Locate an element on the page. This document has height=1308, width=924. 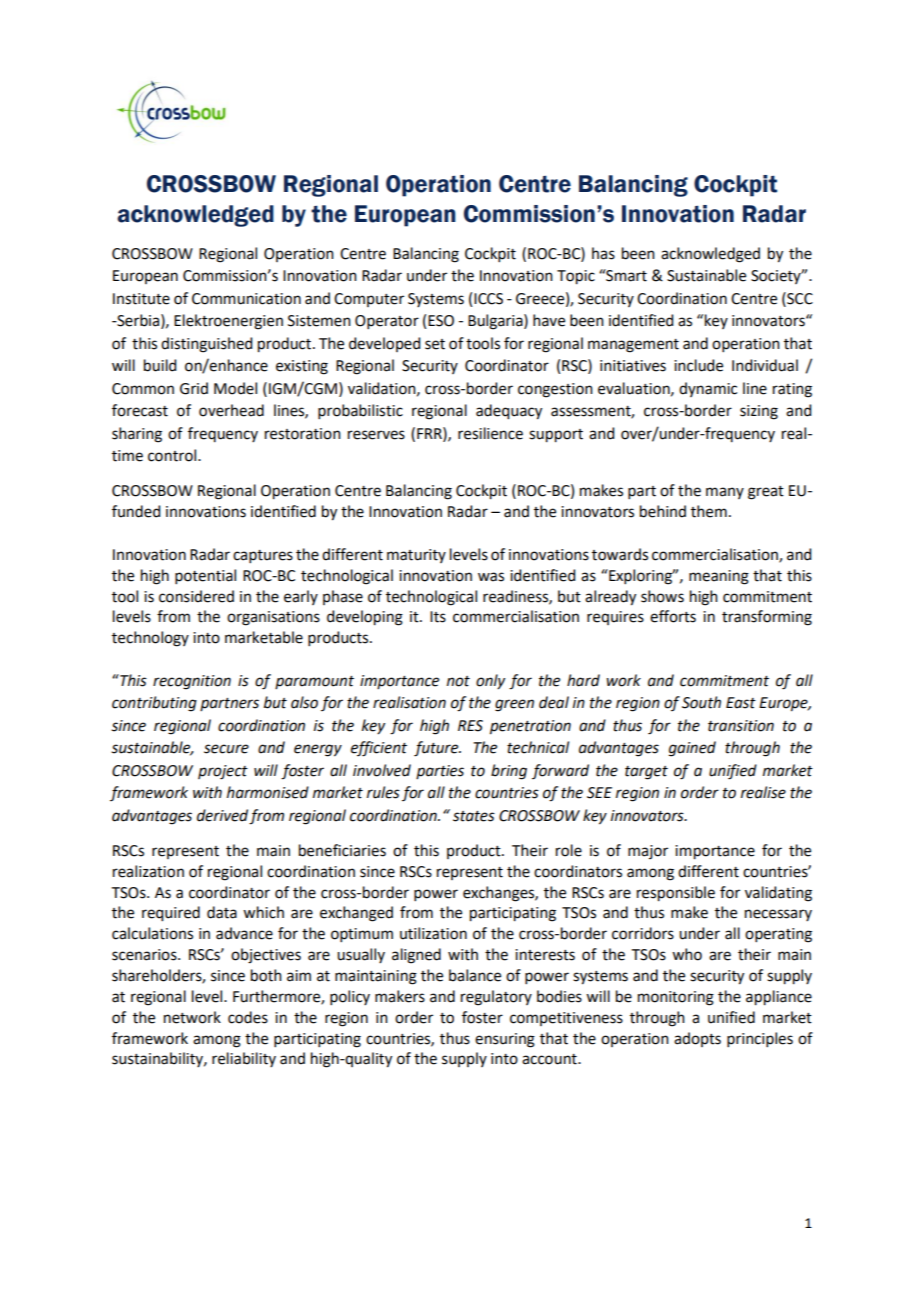
meaning is located at coordinates (719, 577).
